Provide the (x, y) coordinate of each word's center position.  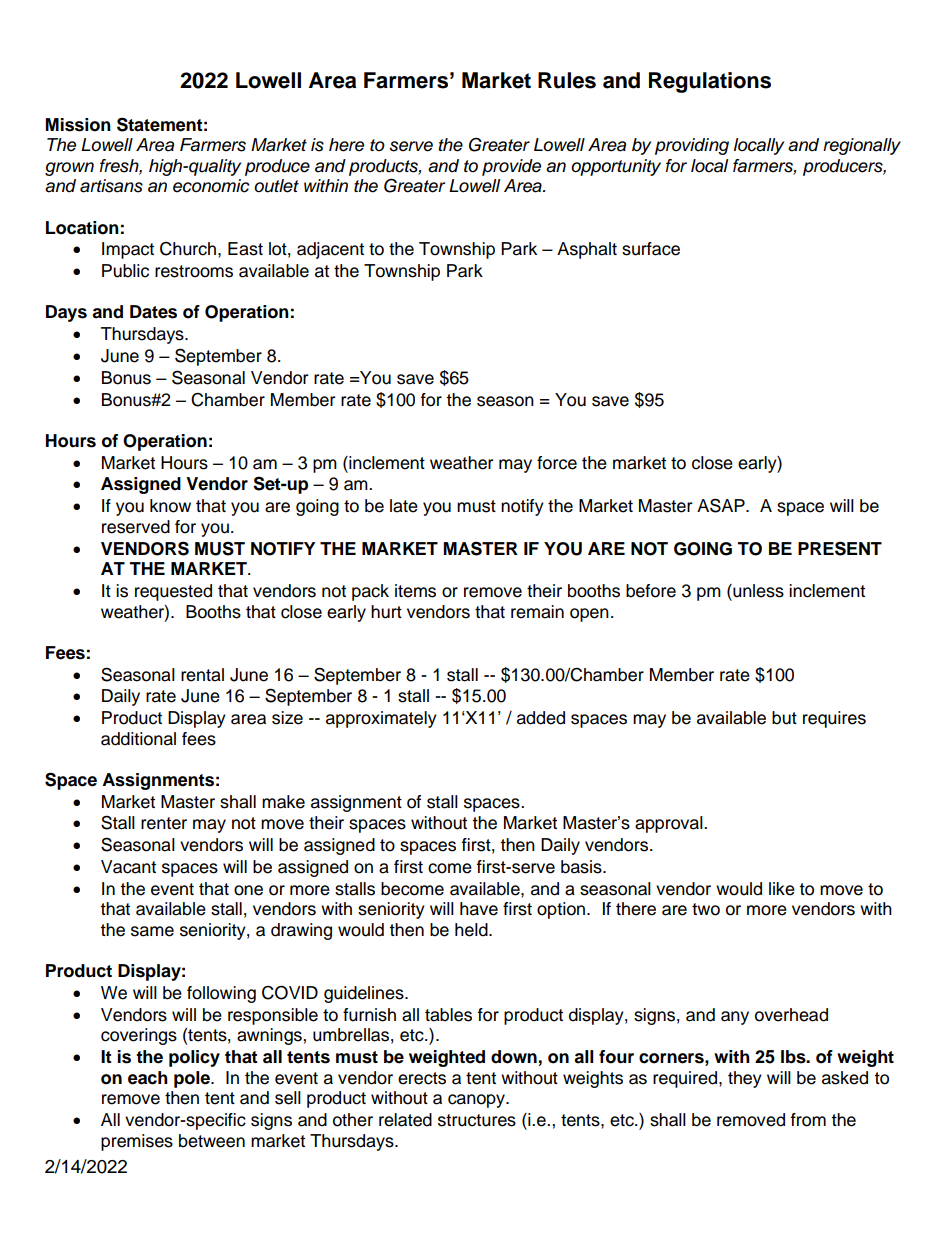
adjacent (330, 250)
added (541, 718)
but (784, 718)
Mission (78, 125)
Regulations (710, 82)
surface (651, 249)
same (152, 931)
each (148, 1078)
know (170, 506)
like (782, 889)
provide (511, 167)
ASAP (722, 505)
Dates (153, 312)
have (479, 909)
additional (138, 739)
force (557, 463)
